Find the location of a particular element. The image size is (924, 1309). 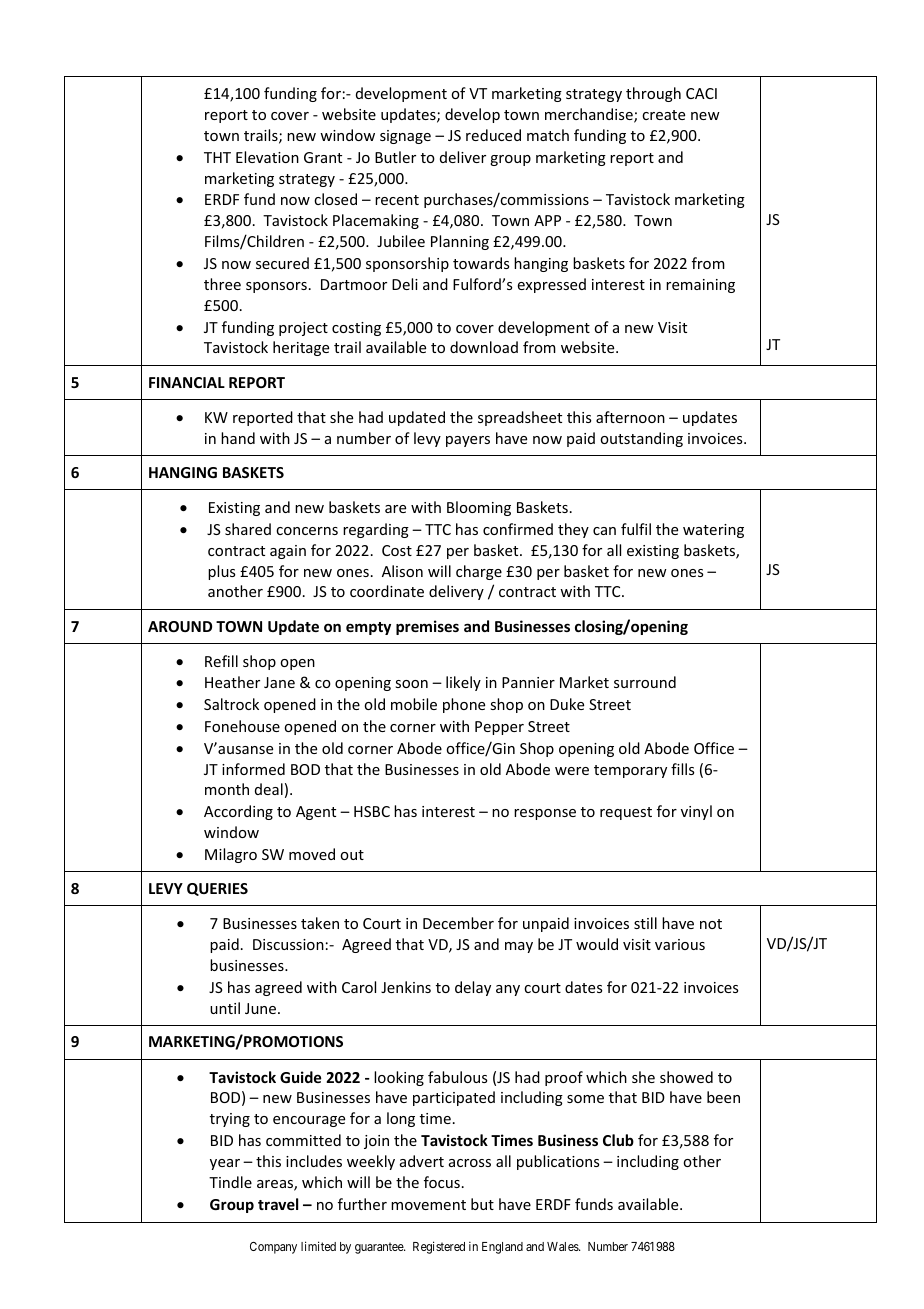

movement is located at coordinates (428, 1205).
